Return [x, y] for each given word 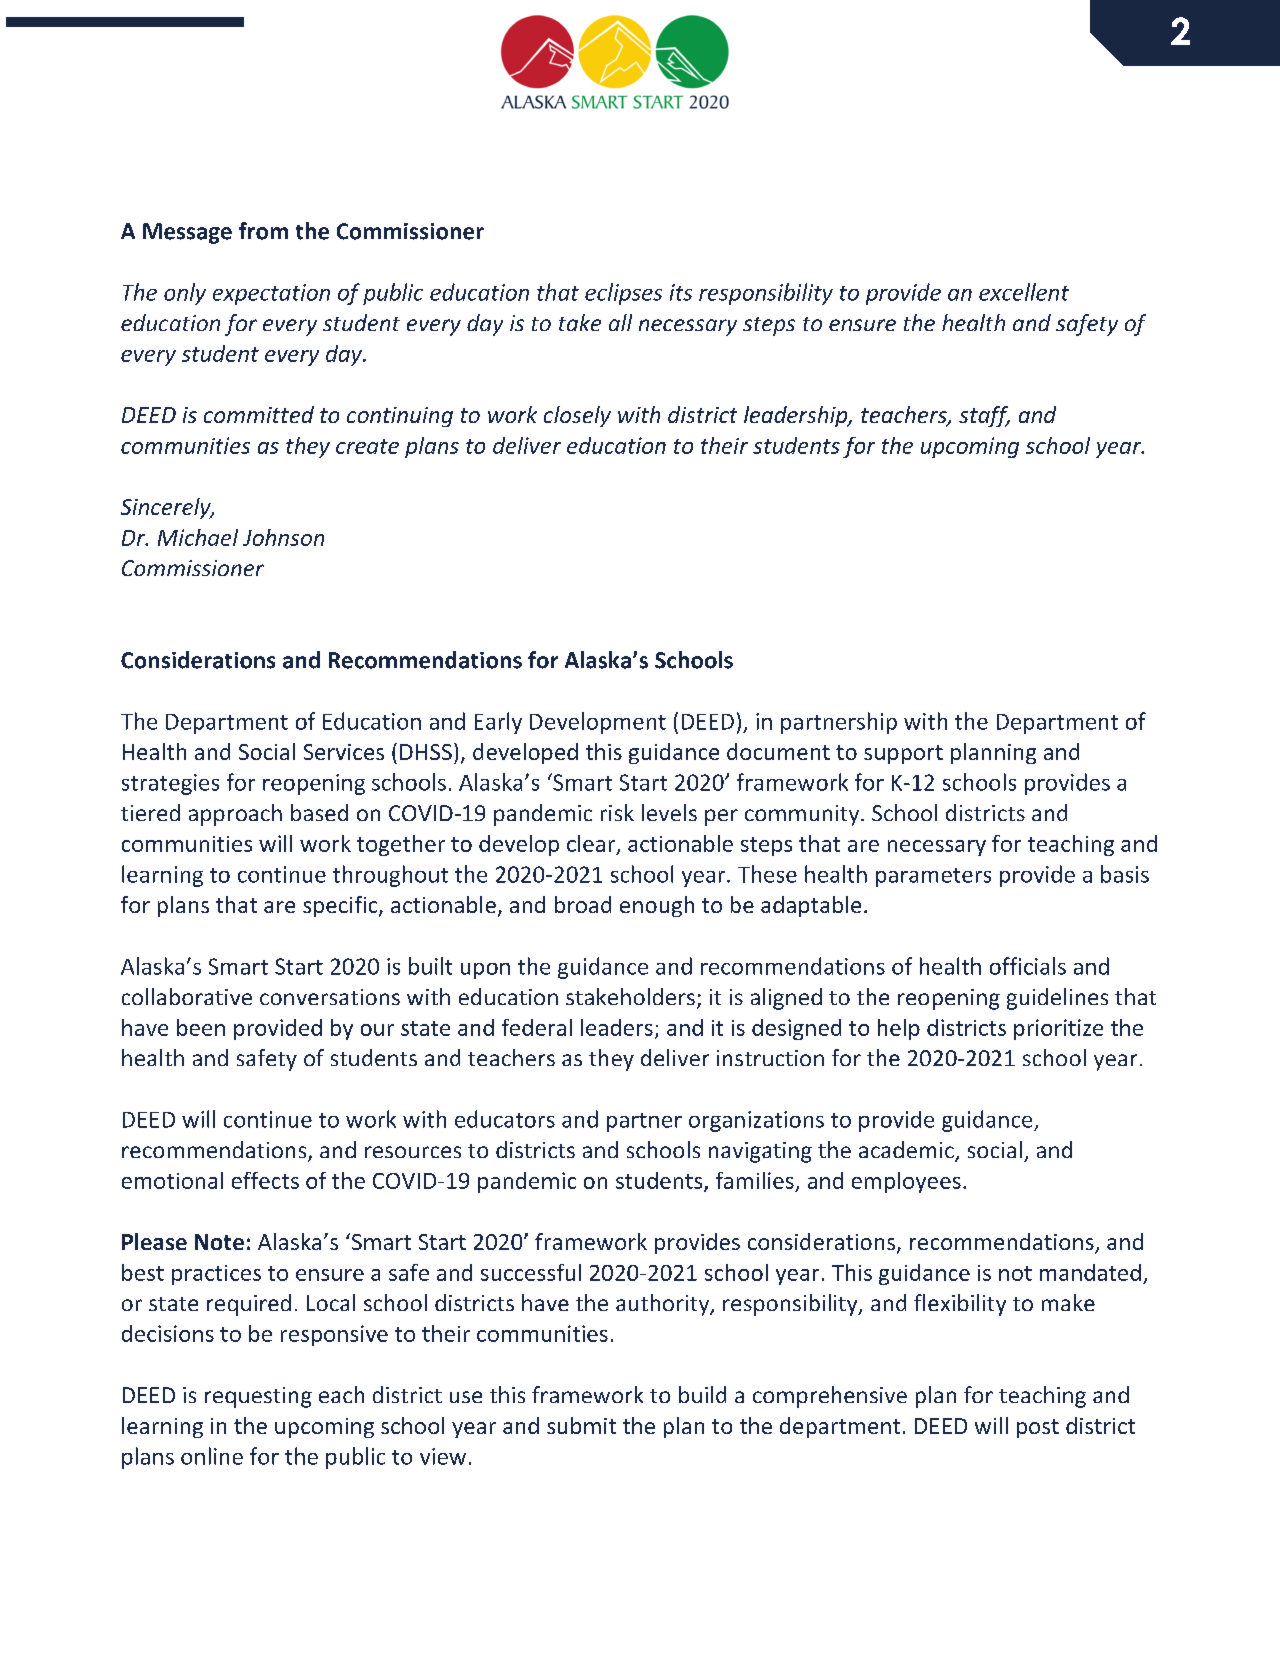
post [1038, 1428]
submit [581, 1425]
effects [265, 1180]
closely [577, 416]
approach [235, 815]
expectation [271, 294]
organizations [756, 1121]
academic [907, 1151]
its [681, 292]
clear [592, 845]
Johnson [283, 537]
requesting [258, 1397]
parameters [933, 877]
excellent [1024, 292]
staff [984, 416]
